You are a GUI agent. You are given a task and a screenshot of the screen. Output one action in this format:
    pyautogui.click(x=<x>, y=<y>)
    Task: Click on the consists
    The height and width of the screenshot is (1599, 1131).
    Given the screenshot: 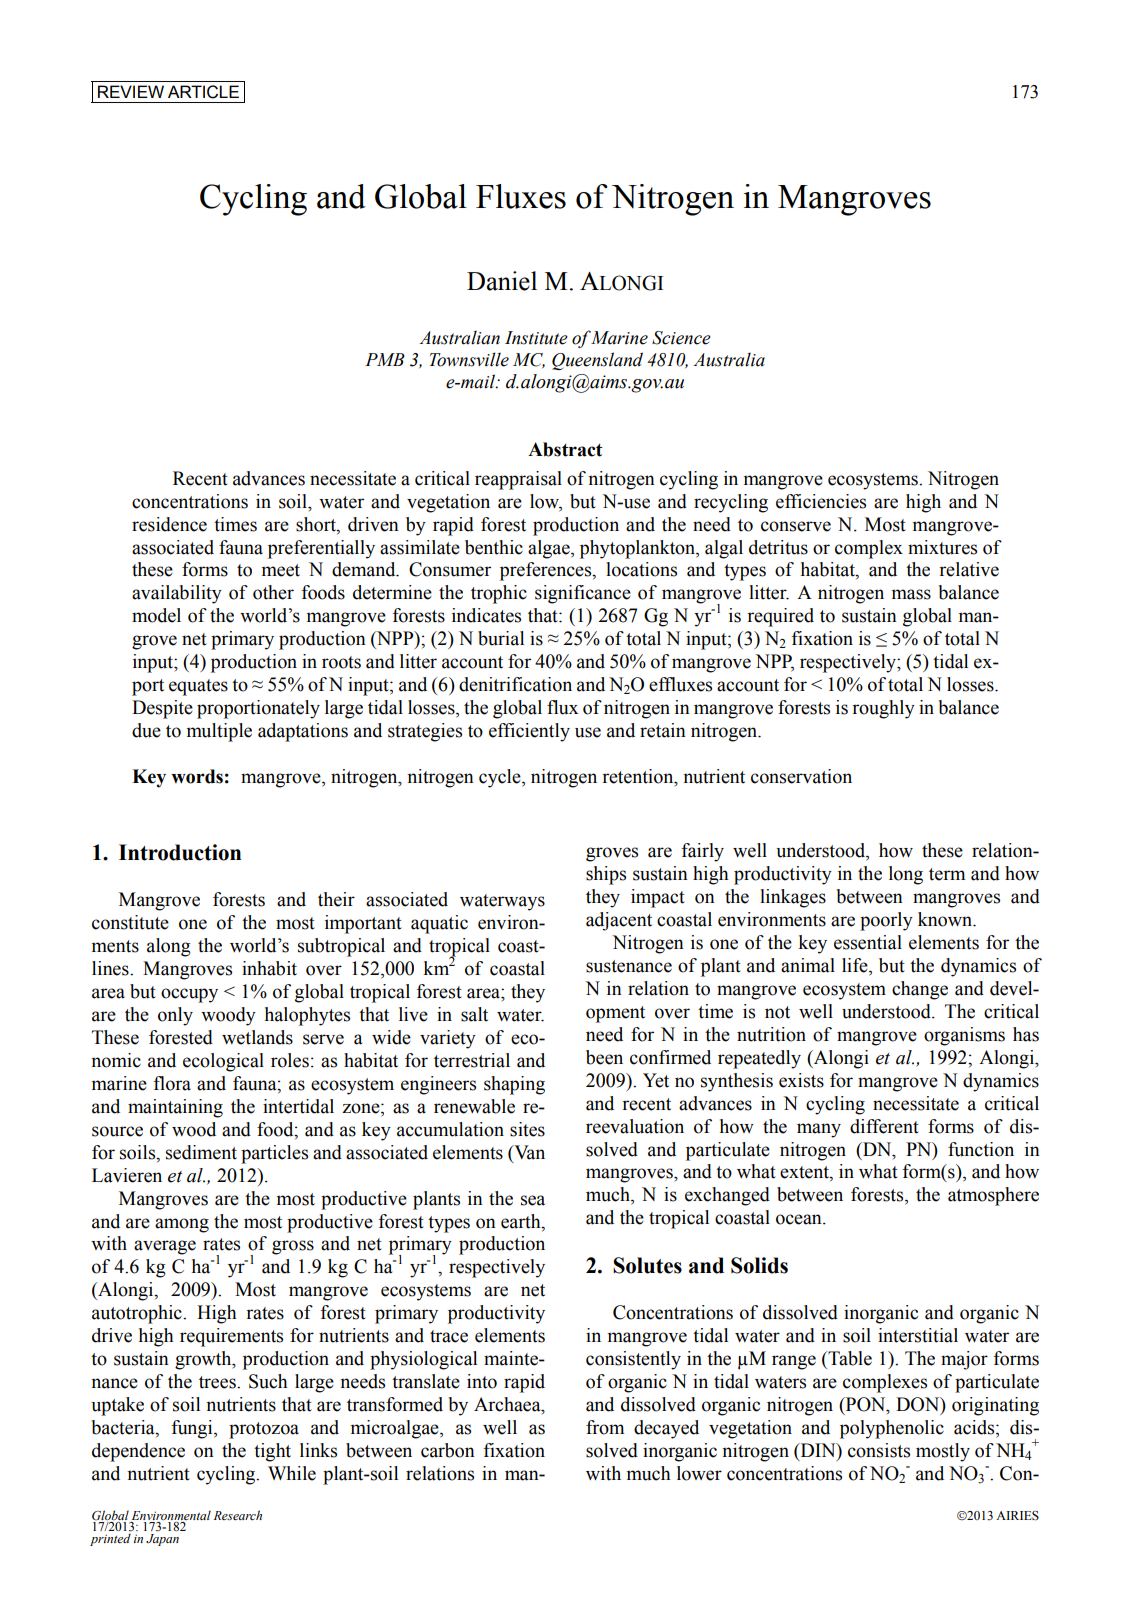 What is the action you would take?
    pyautogui.click(x=879, y=1450)
